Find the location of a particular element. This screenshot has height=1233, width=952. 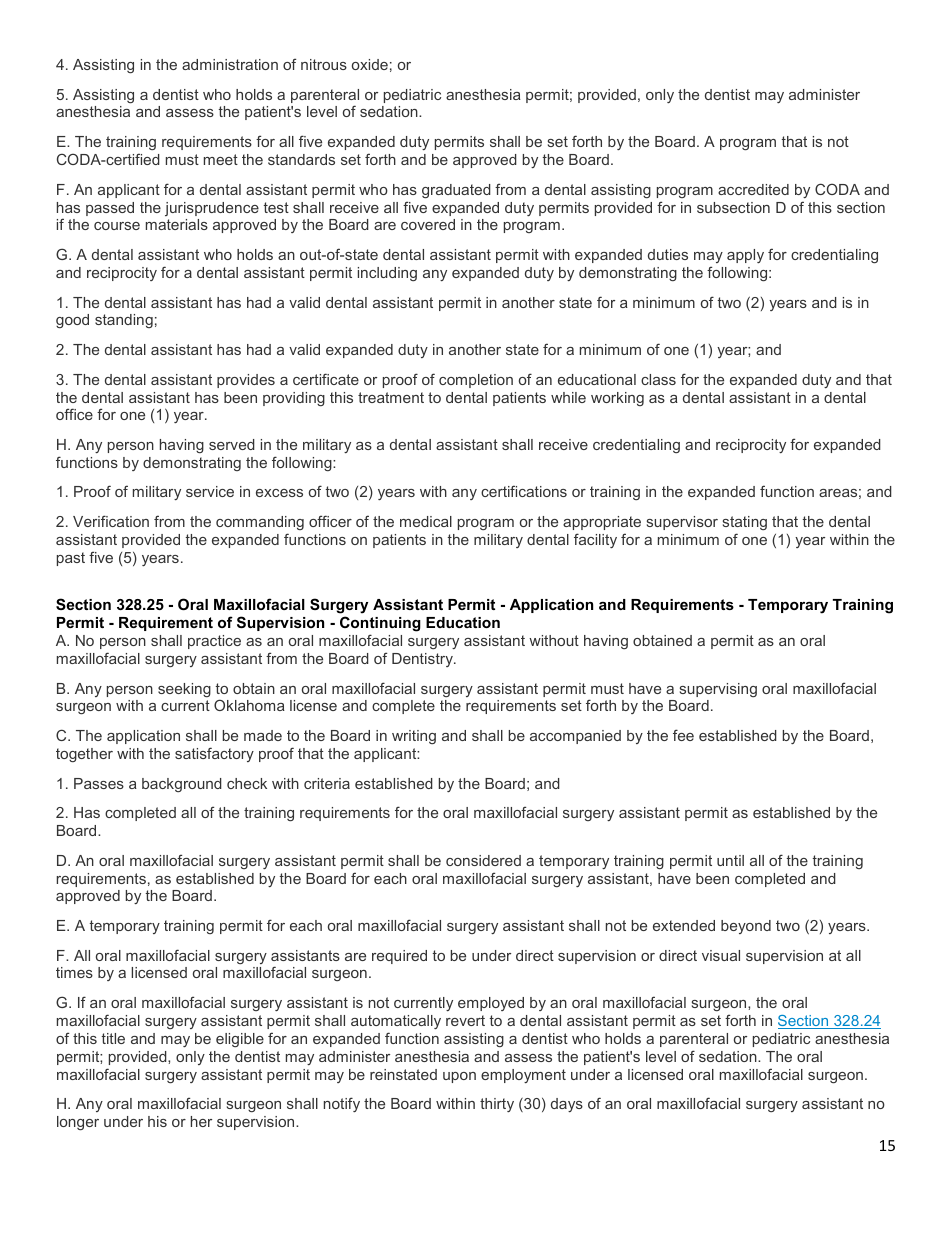

title is located at coordinates (113, 1038).
